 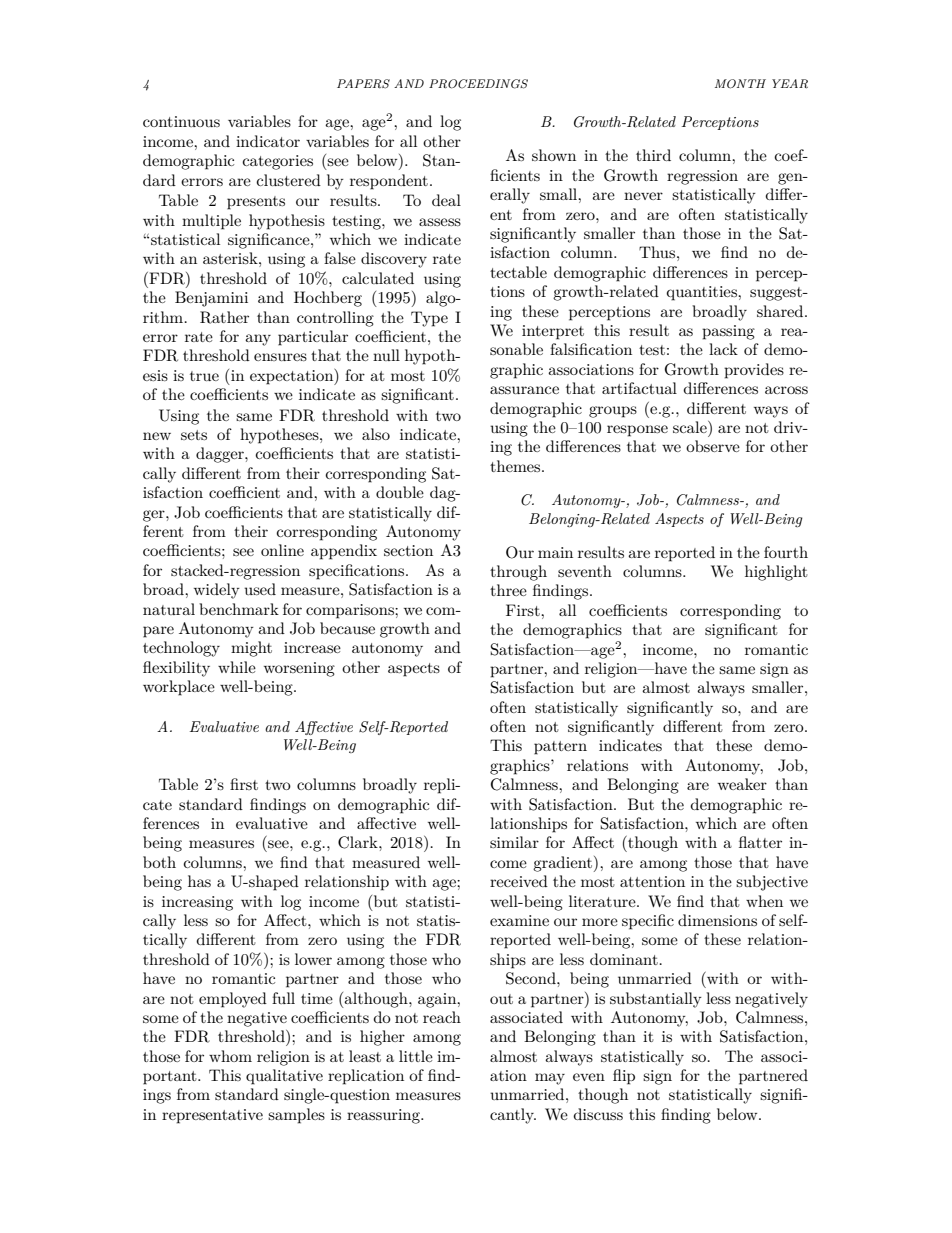 I want to click on themes, so click(x=516, y=466).
